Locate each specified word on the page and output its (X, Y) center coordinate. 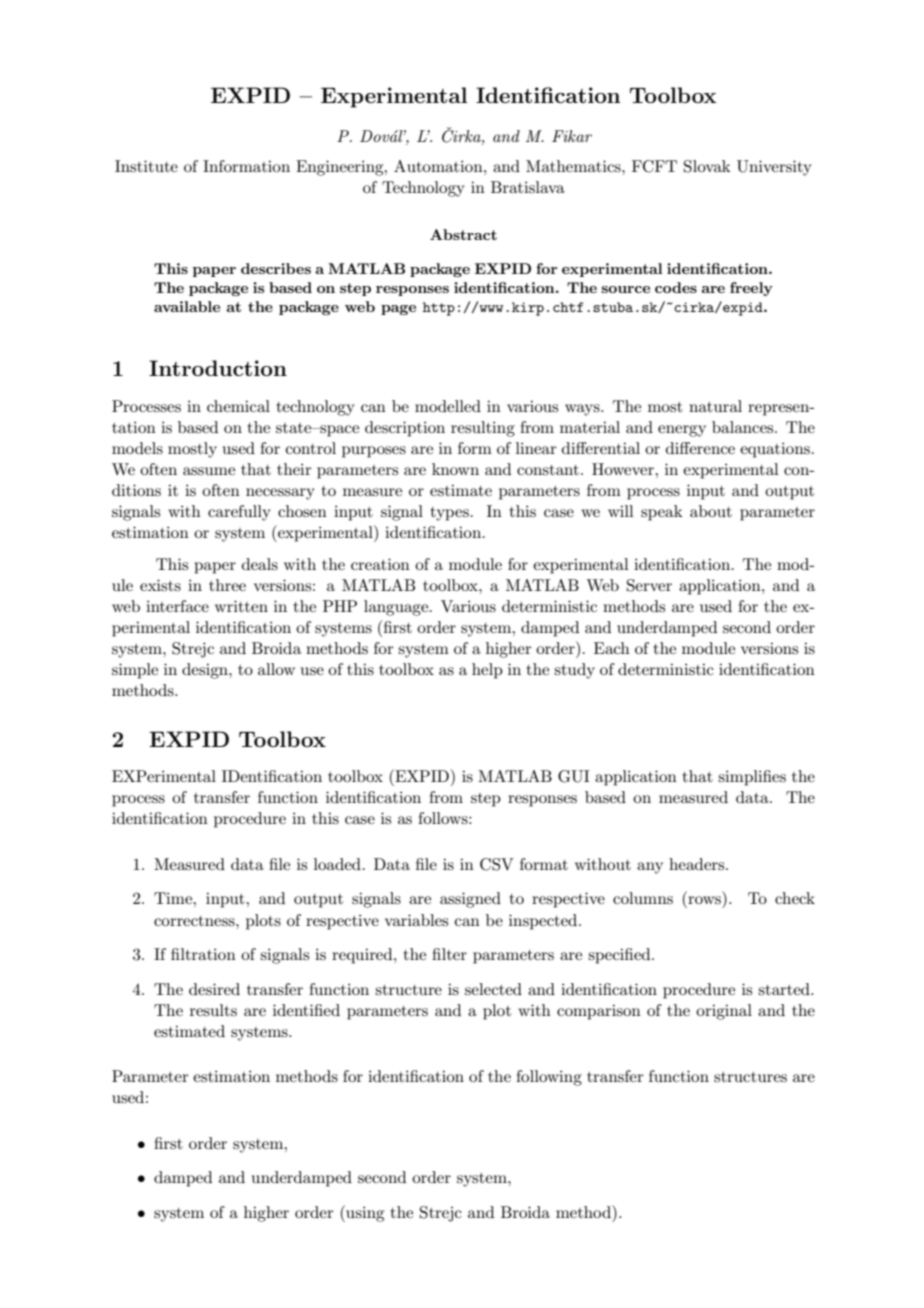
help (487, 671)
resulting (483, 429)
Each (612, 648)
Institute (146, 166)
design (206, 671)
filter (449, 954)
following (549, 1078)
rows (706, 901)
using (364, 1213)
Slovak (707, 166)
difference (700, 448)
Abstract (463, 234)
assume (209, 471)
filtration (203, 954)
